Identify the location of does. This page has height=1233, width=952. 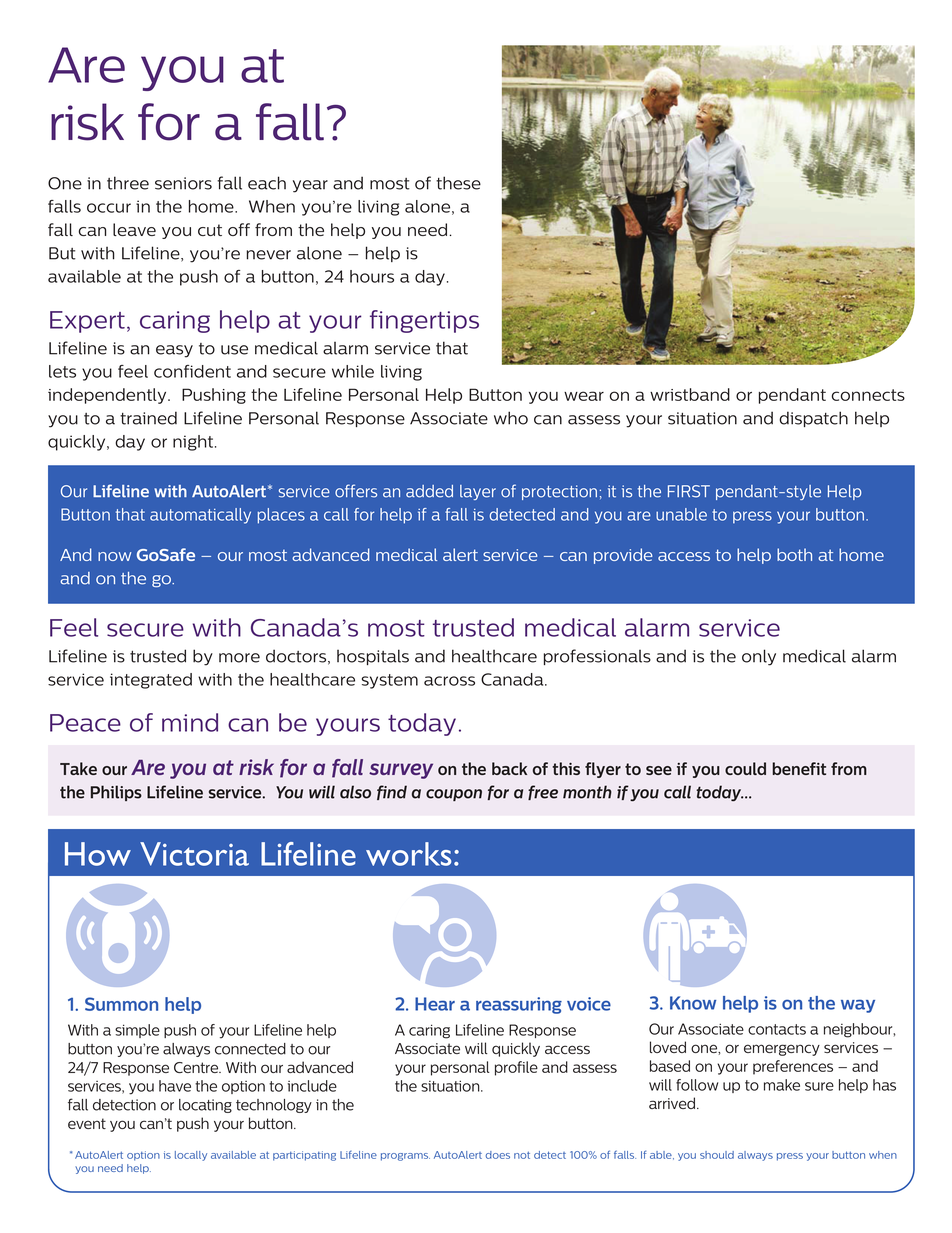
(498, 1155).
